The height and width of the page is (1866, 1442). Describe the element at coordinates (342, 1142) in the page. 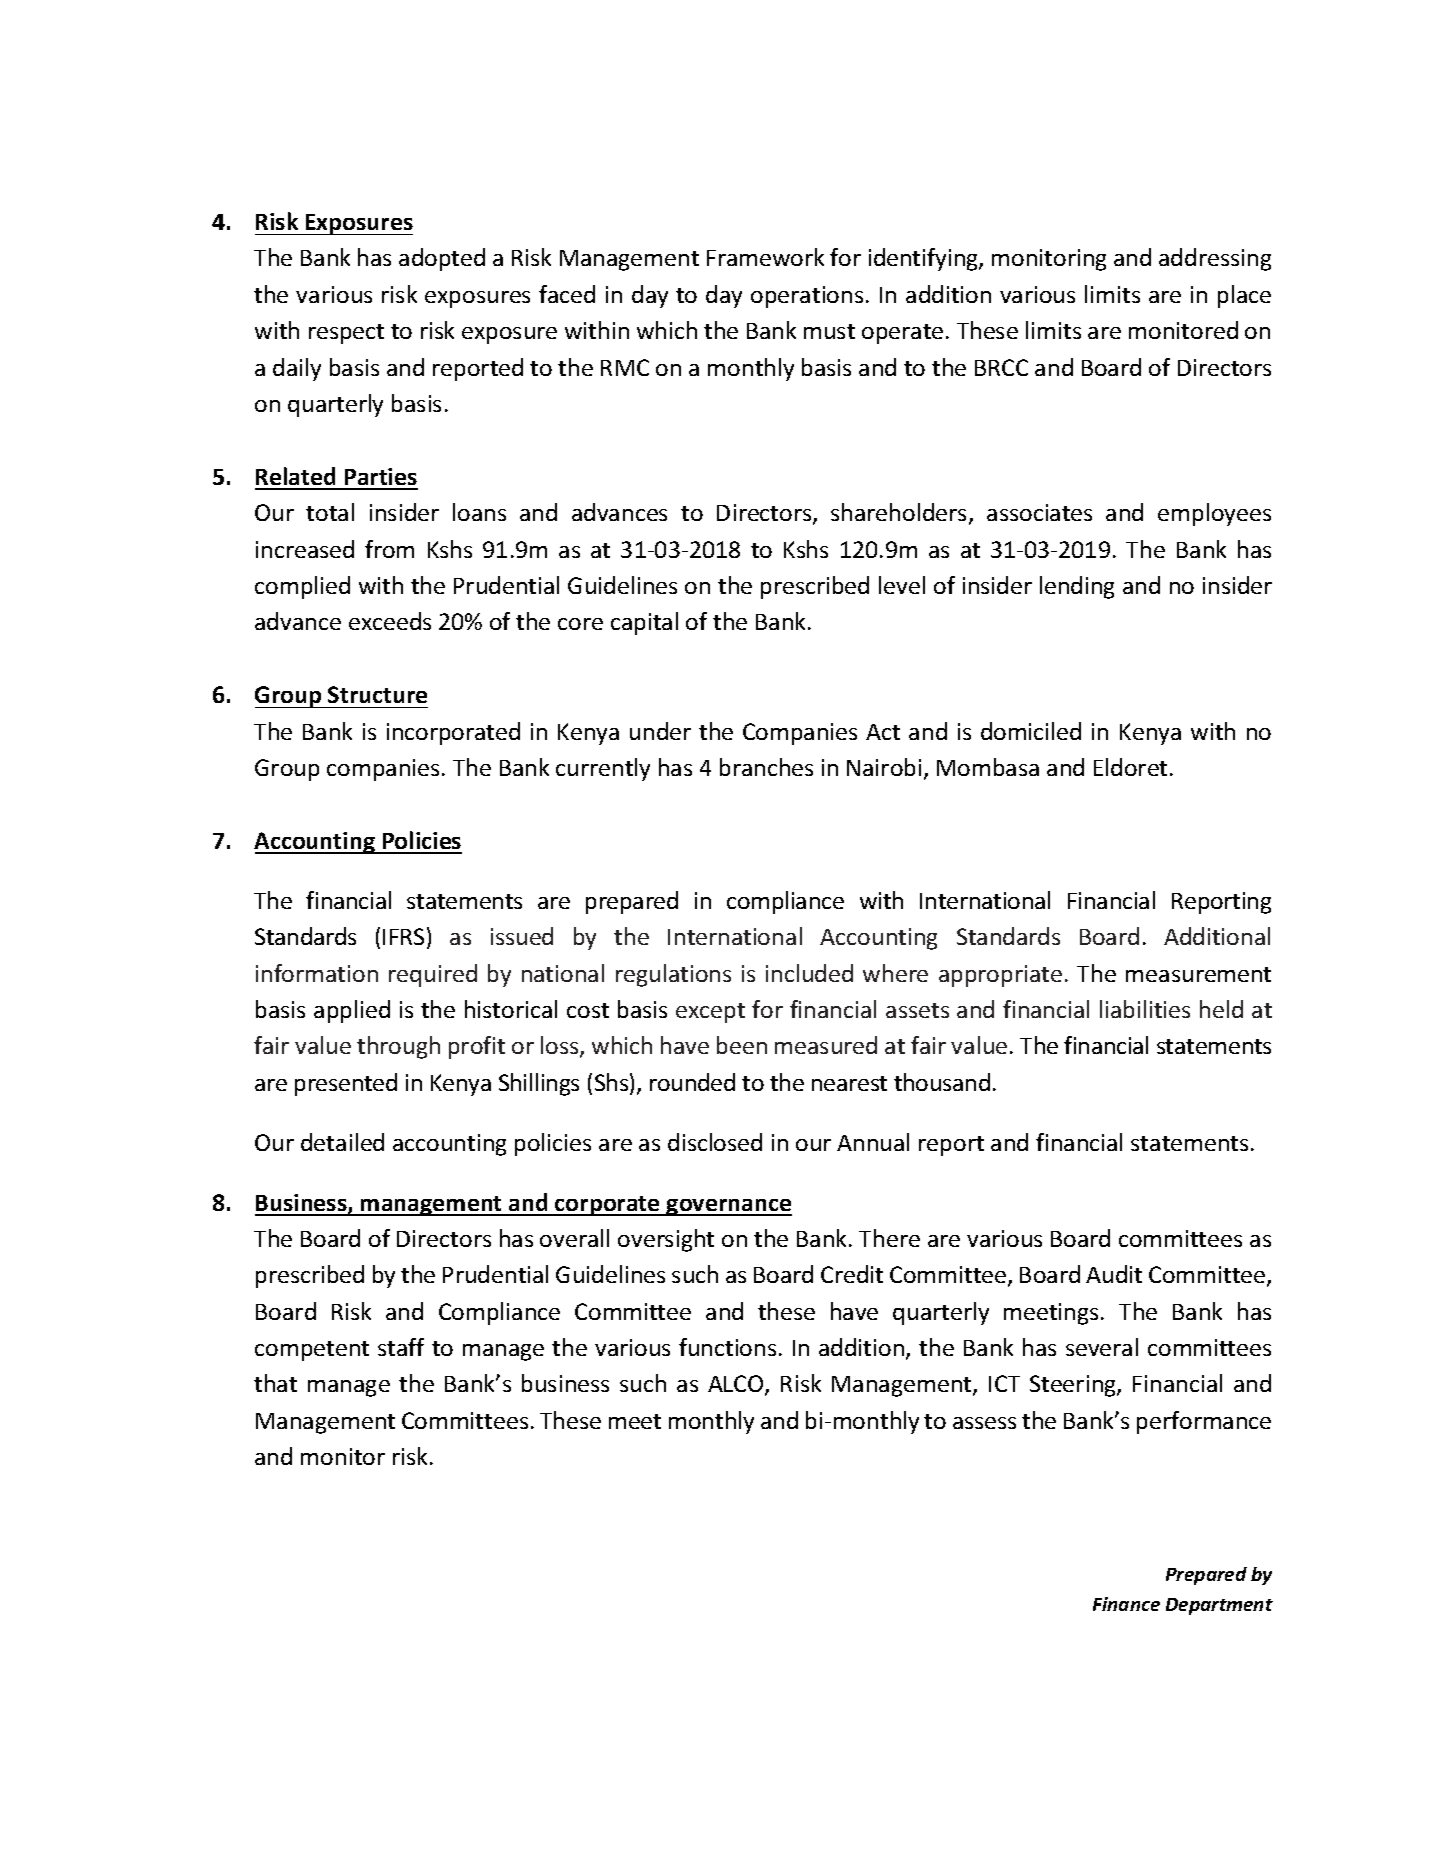

I see `detailed` at that location.
